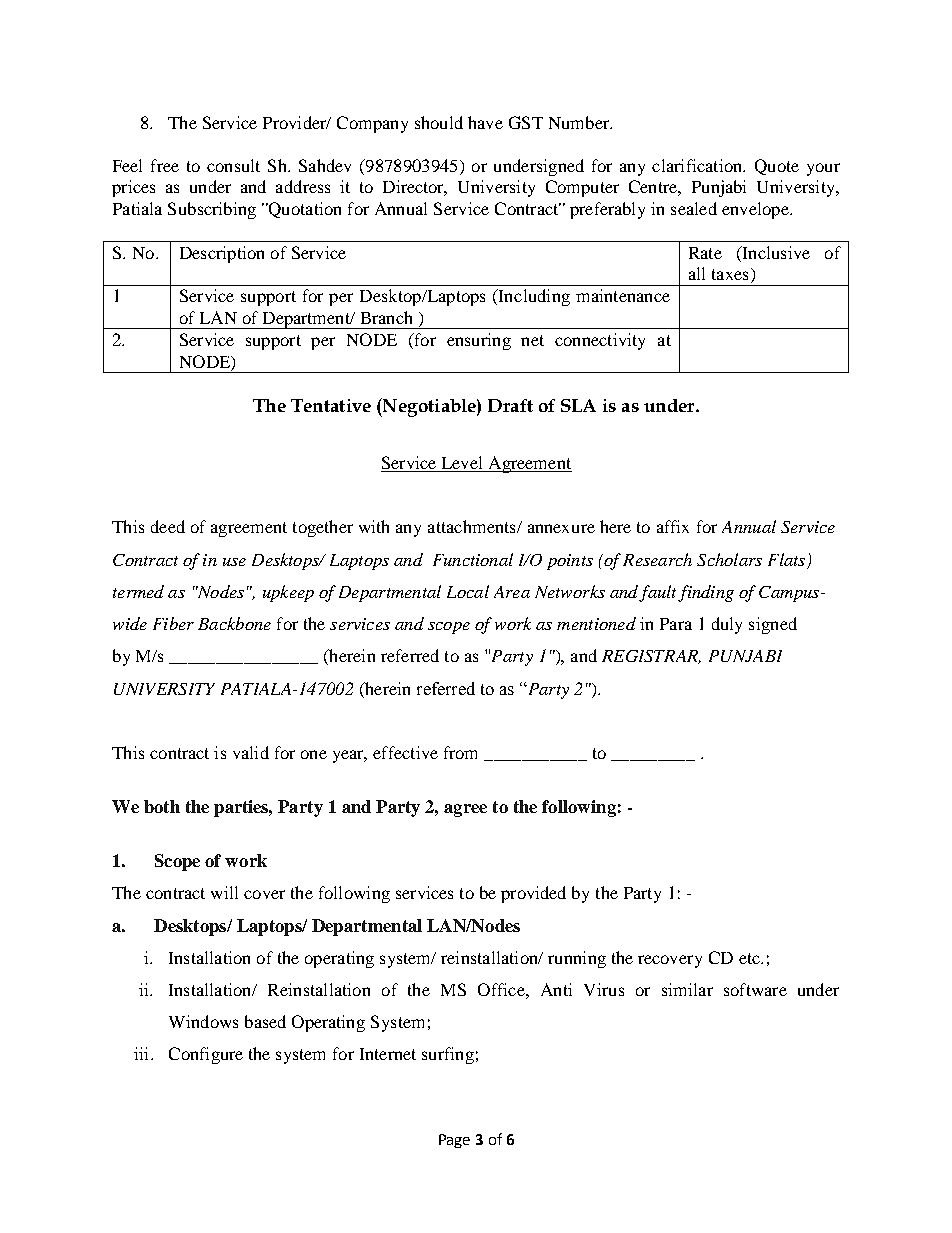  What do you see at coordinates (233, 165) in the page?
I see `consult` at bounding box center [233, 165].
